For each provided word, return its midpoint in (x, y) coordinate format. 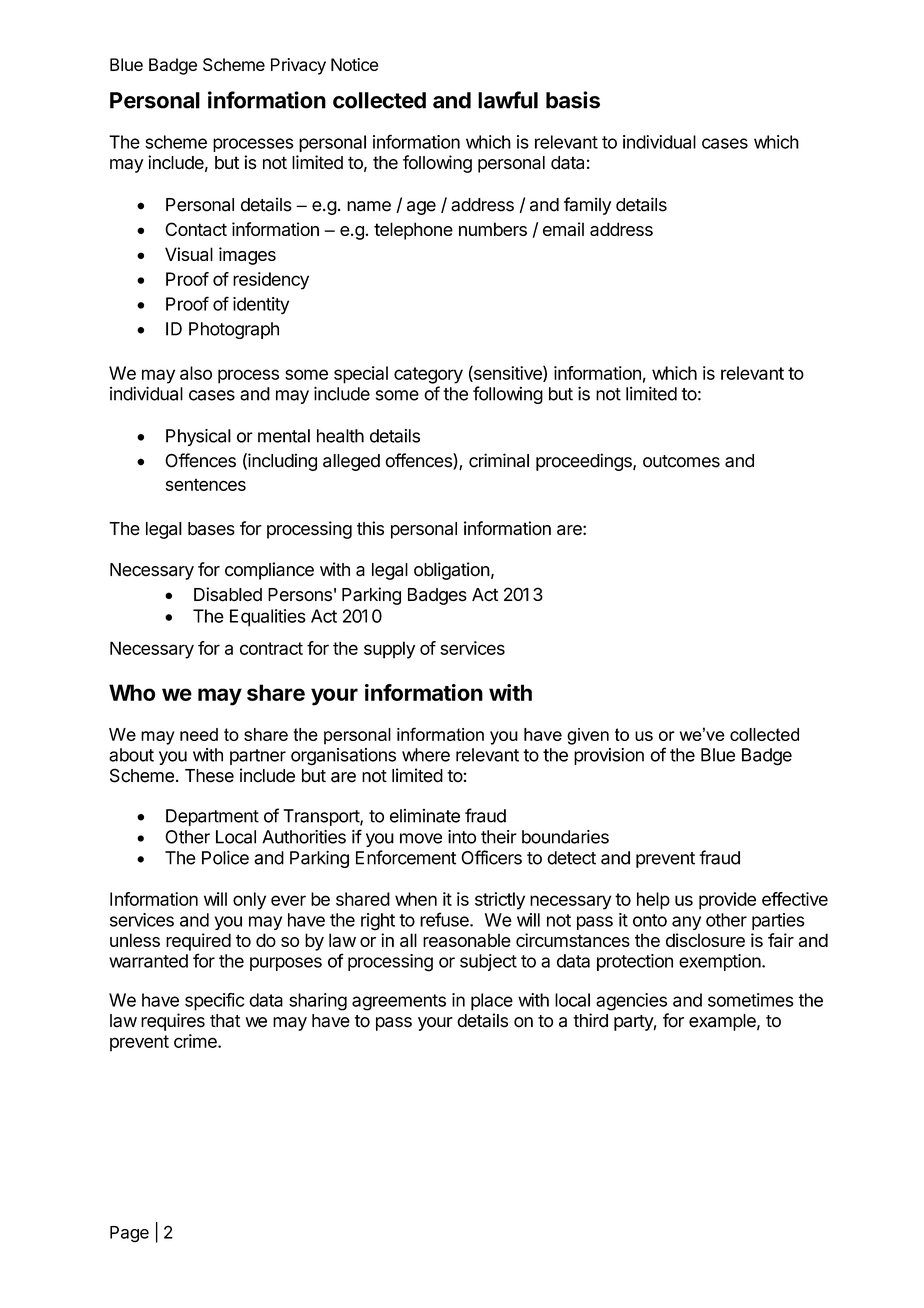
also (196, 373)
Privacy (298, 66)
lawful (508, 100)
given (588, 736)
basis (573, 100)
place (492, 1002)
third (590, 1020)
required (198, 942)
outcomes (681, 461)
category (428, 375)
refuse (445, 919)
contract (271, 648)
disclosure (705, 940)
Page (129, 1234)
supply (389, 650)
